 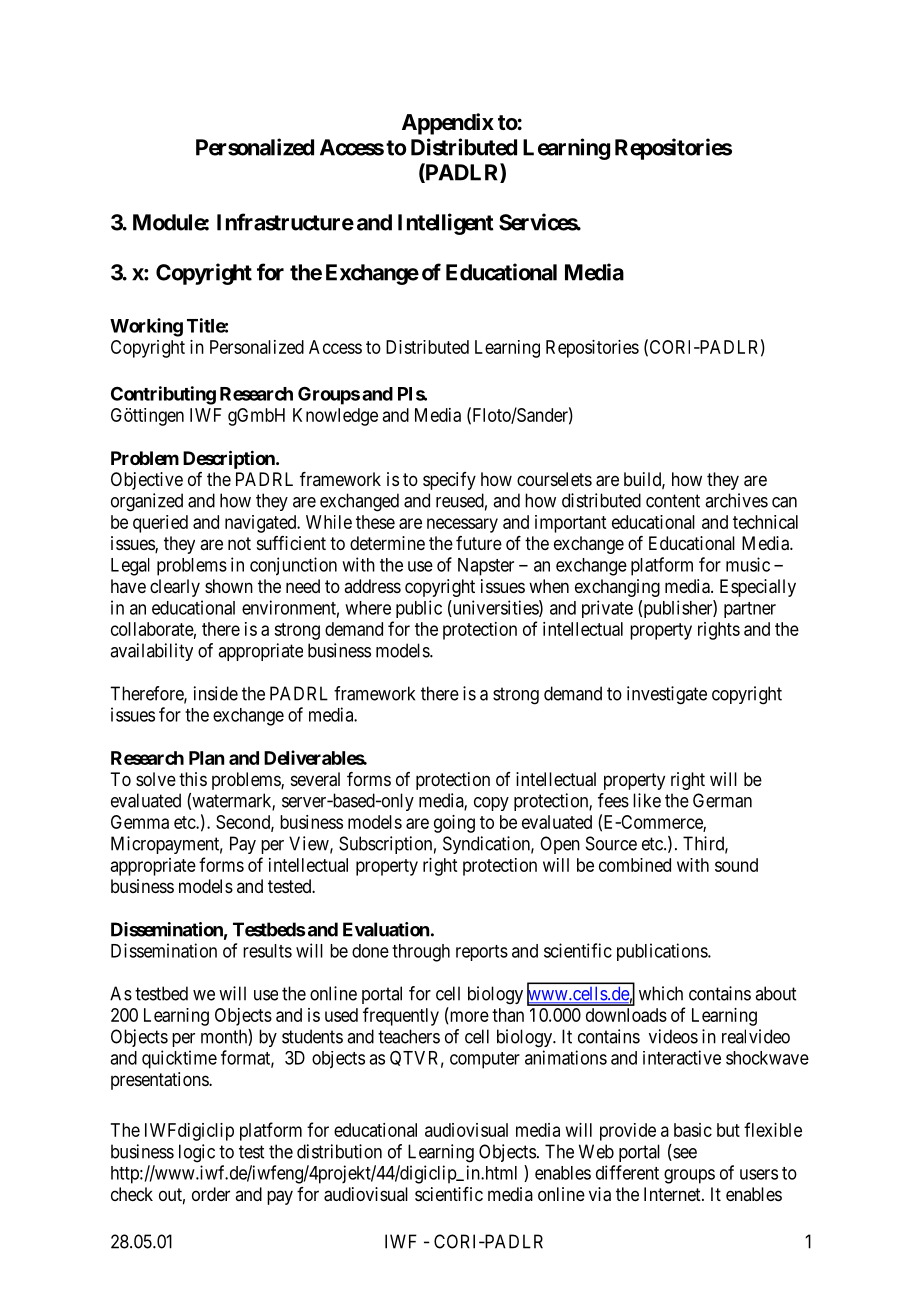 What do you see at coordinates (448, 124) in the screenshot?
I see `Appendix` at bounding box center [448, 124].
